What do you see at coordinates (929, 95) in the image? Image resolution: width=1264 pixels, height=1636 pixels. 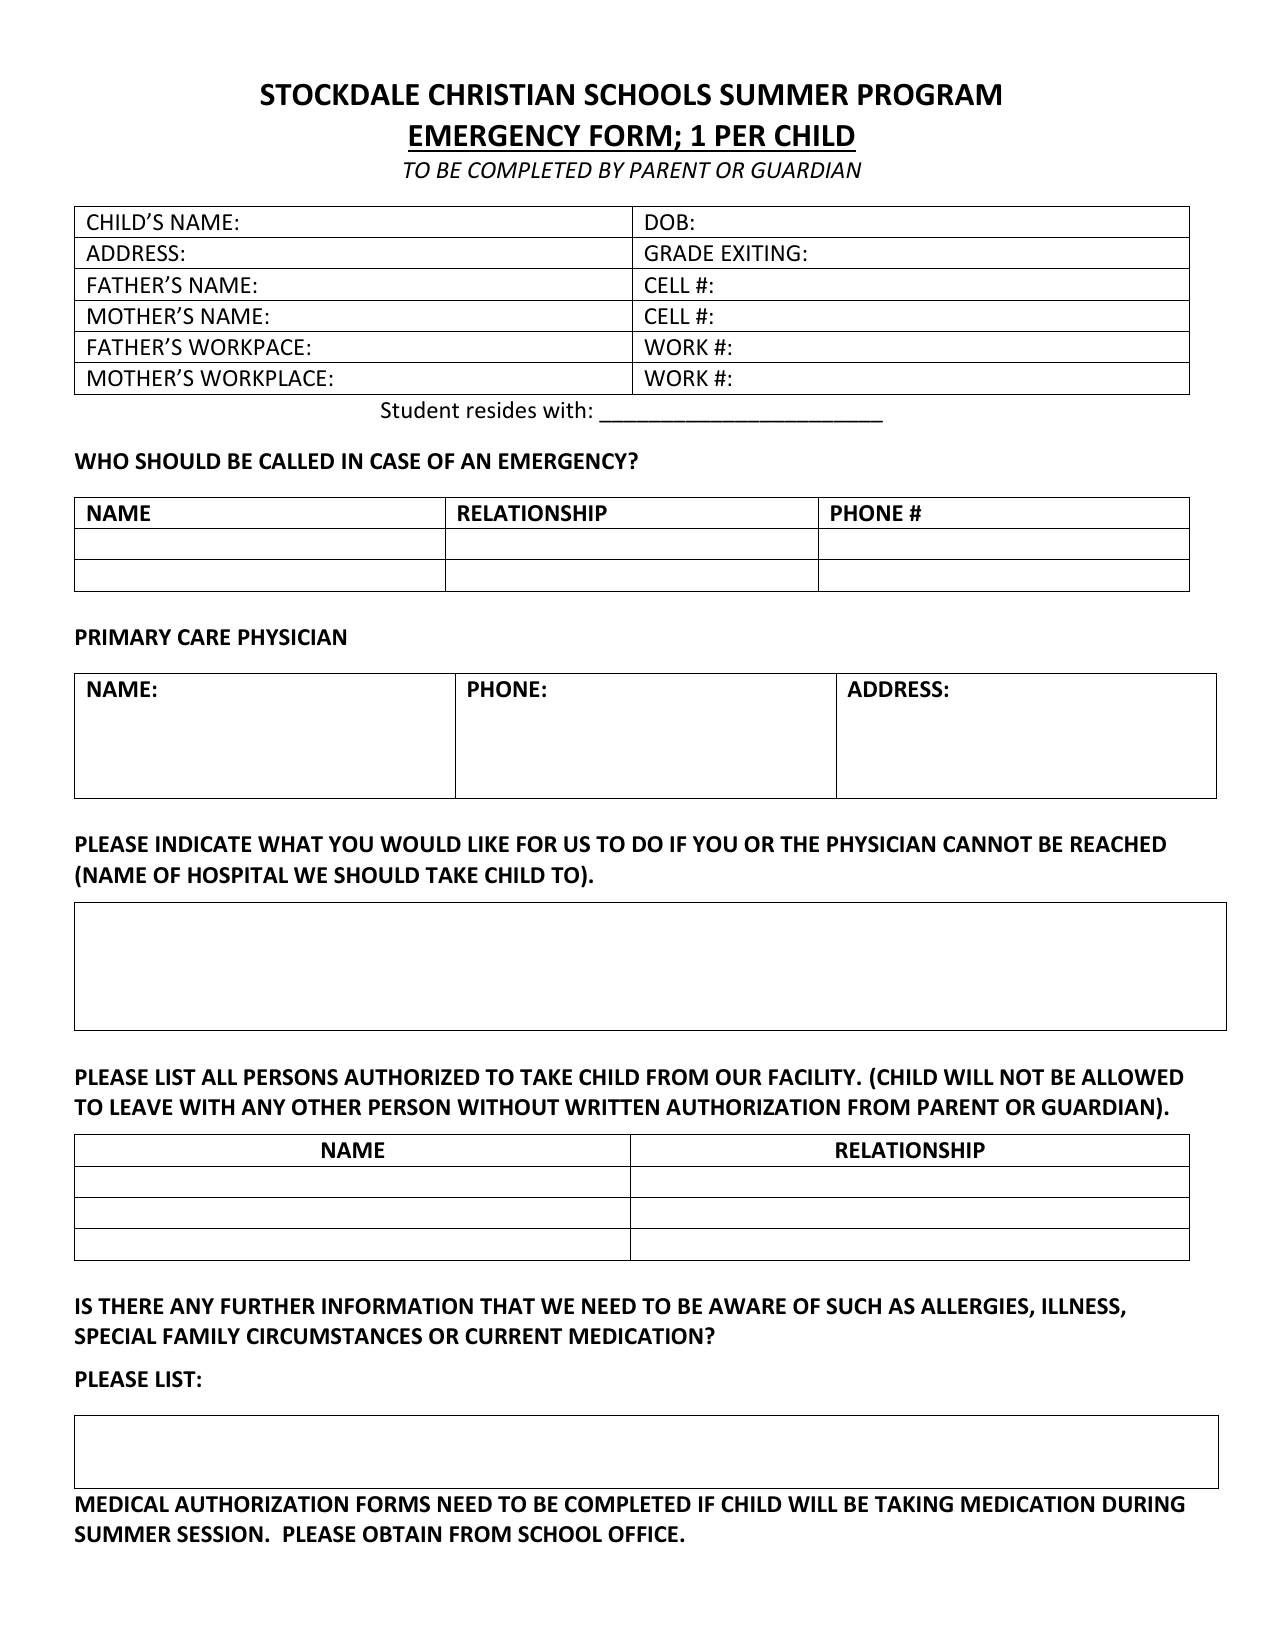 I see `PROGRAM` at bounding box center [929, 95].
